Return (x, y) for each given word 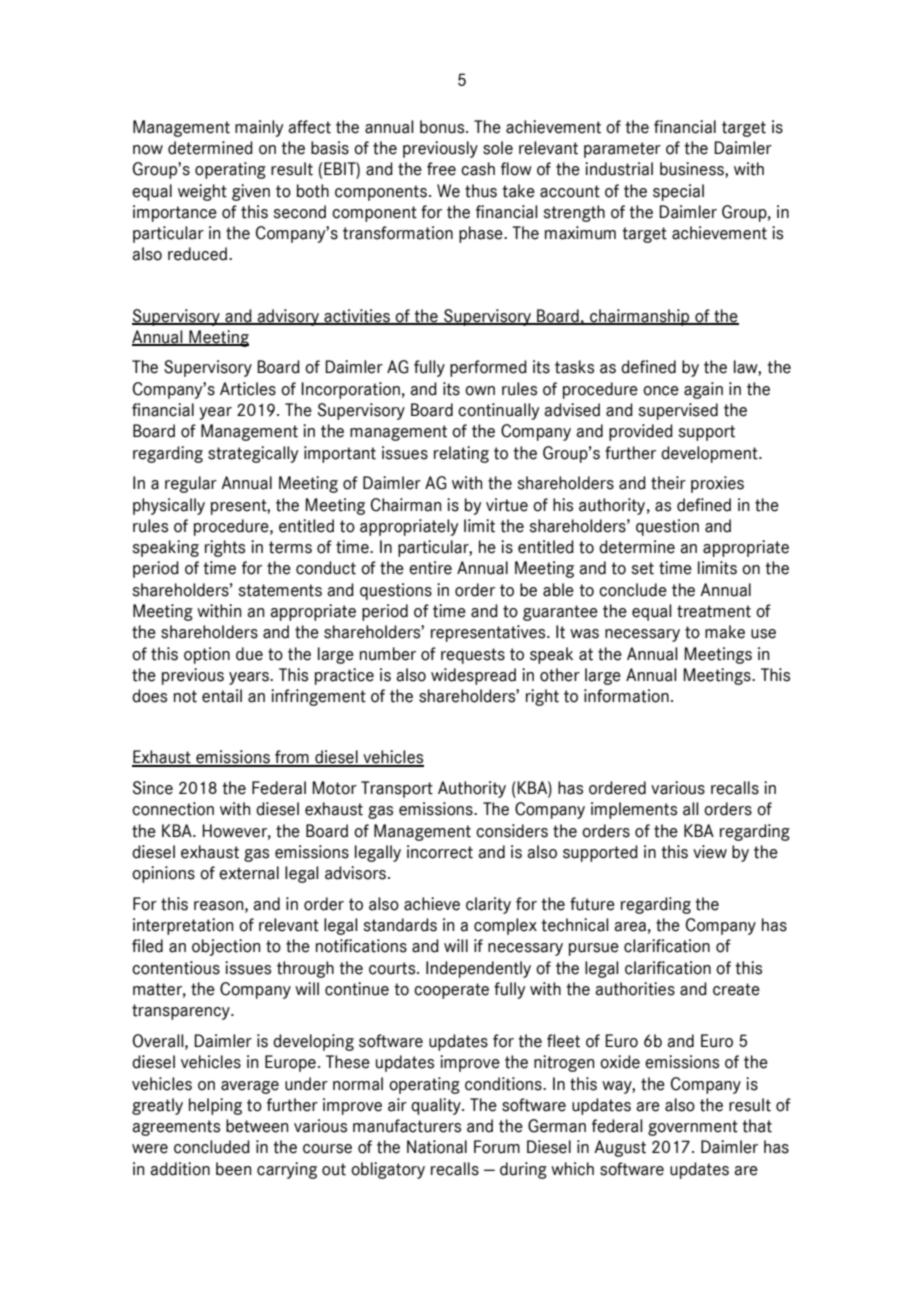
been (233, 1169)
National (437, 1147)
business (693, 170)
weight (202, 192)
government (693, 1128)
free (441, 169)
